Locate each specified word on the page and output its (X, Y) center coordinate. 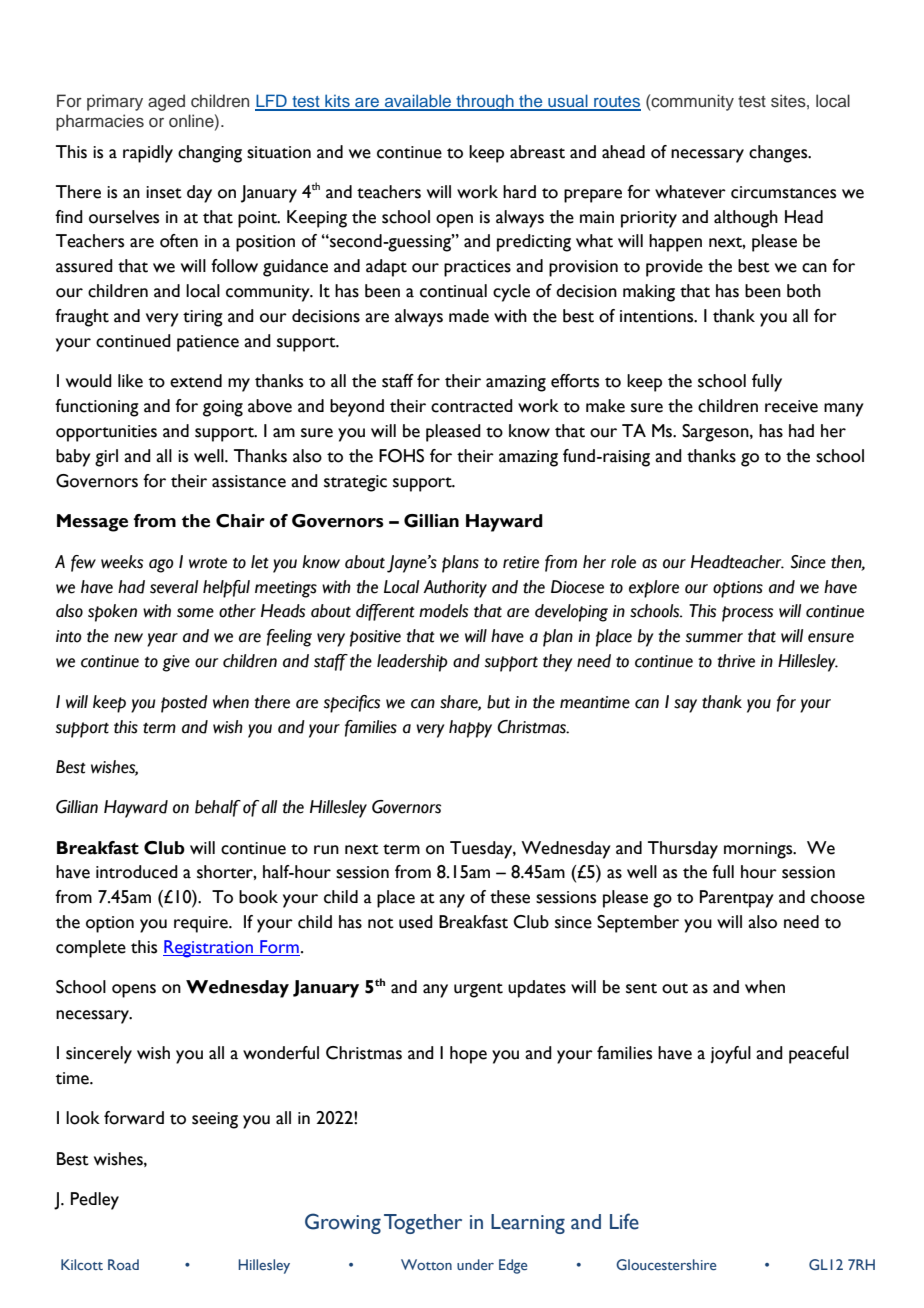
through (485, 102)
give (176, 663)
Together (423, 1224)
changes (779, 154)
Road (123, 1264)
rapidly (148, 154)
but (498, 702)
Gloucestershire (666, 1264)
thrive (736, 661)
